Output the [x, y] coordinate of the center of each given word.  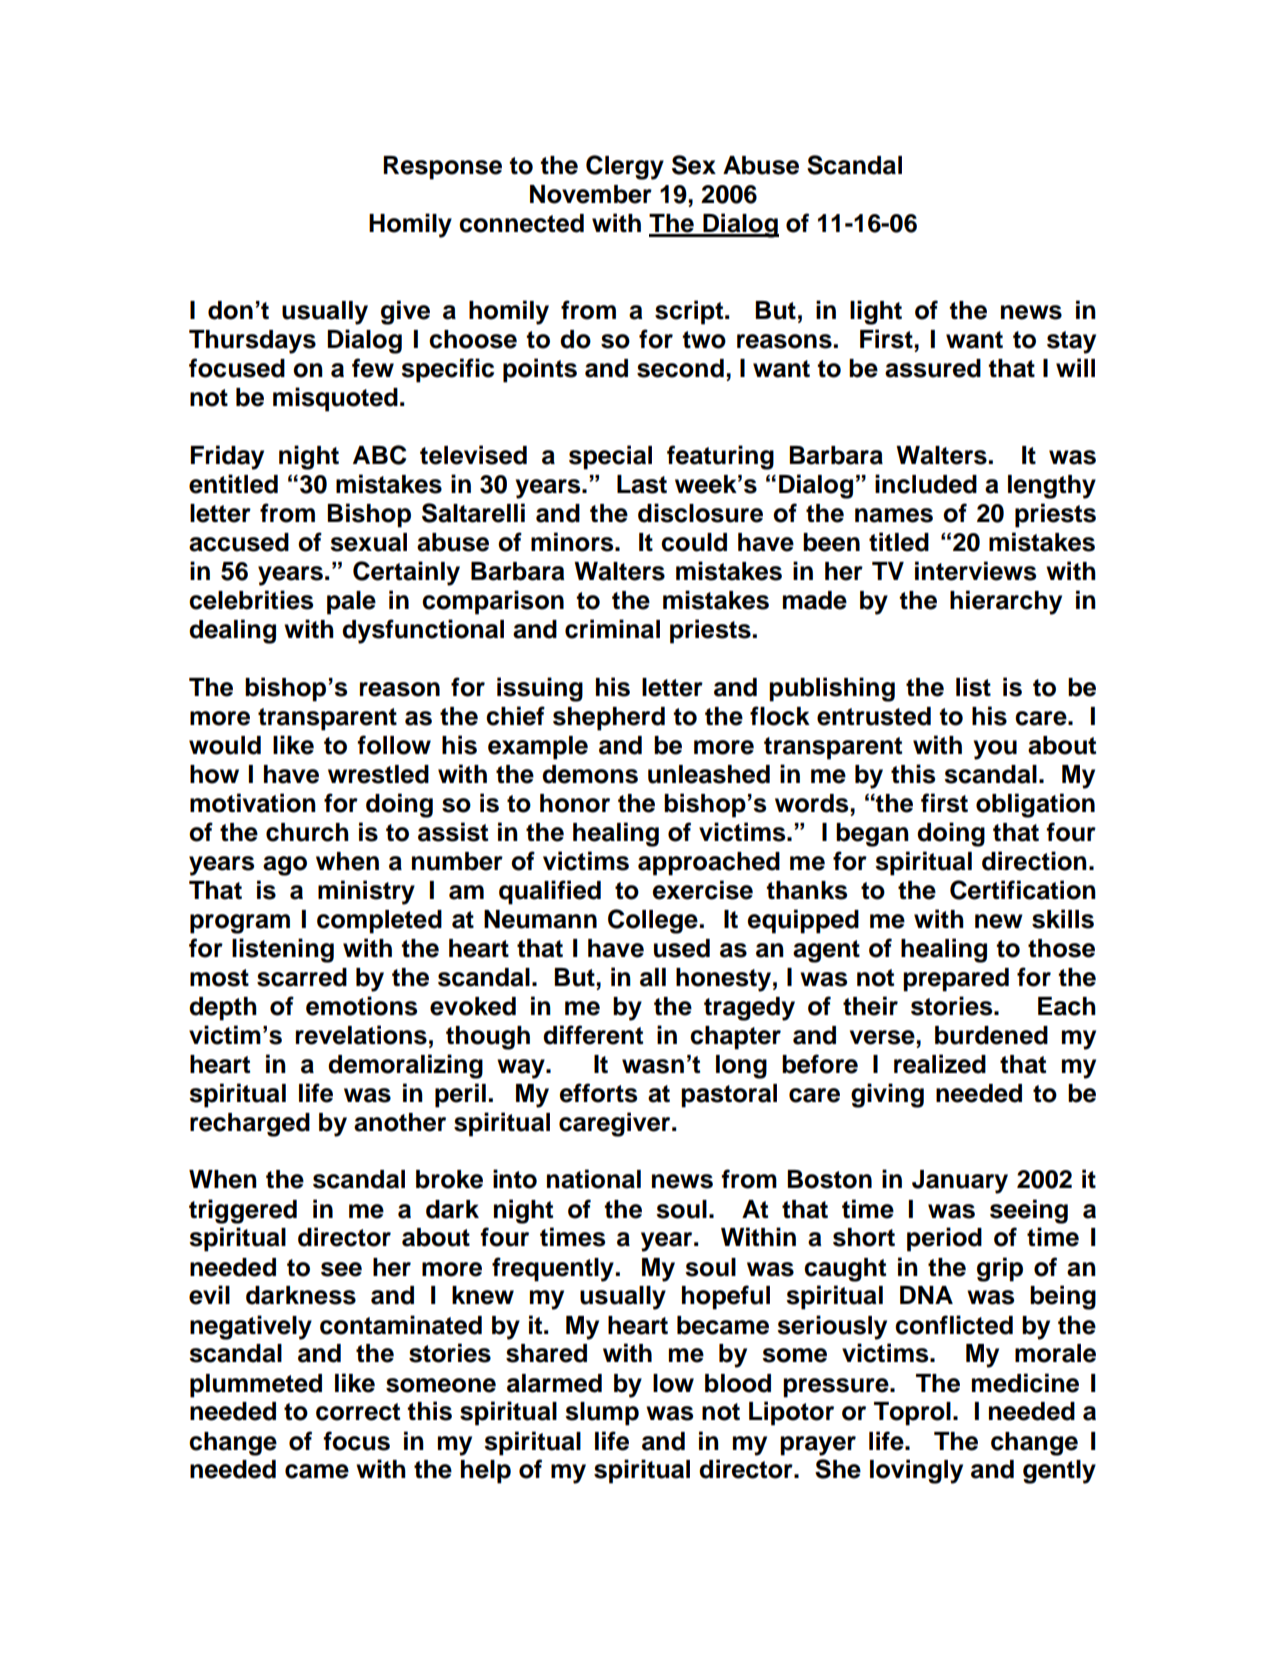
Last [642, 484]
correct [358, 1412]
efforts [598, 1093]
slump [602, 1414]
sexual [368, 542]
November [591, 194]
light [876, 312]
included [926, 484]
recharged [250, 1125]
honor [575, 803]
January [960, 1182]
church [307, 832]
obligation [1035, 805]
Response [442, 168]
